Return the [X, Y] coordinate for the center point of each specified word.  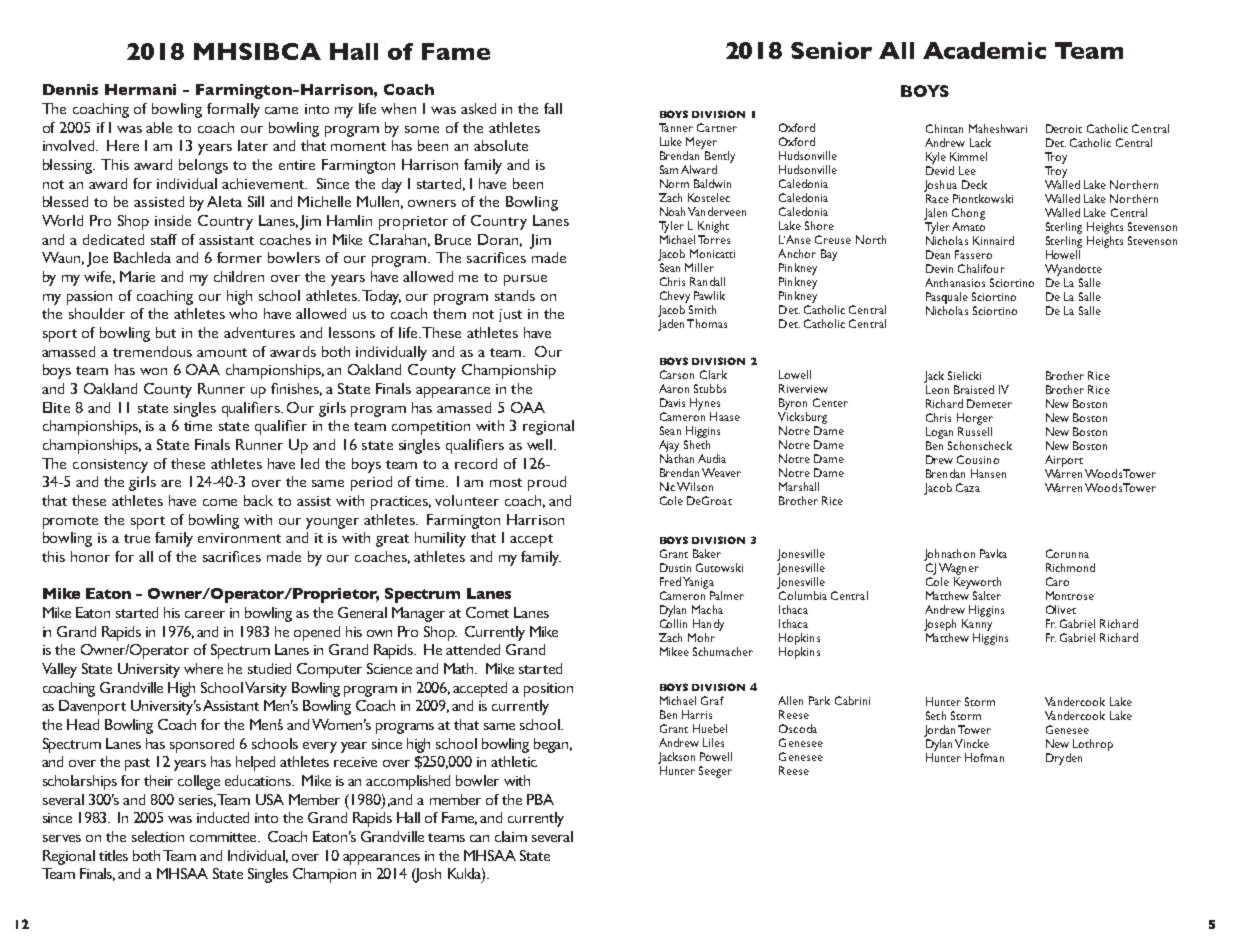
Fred [670, 581]
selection [158, 836]
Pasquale [947, 298]
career [205, 614]
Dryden [1064, 759]
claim [511, 836]
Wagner [959, 569]
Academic [984, 50]
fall [553, 108]
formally [233, 110]
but [166, 332]
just [510, 315]
